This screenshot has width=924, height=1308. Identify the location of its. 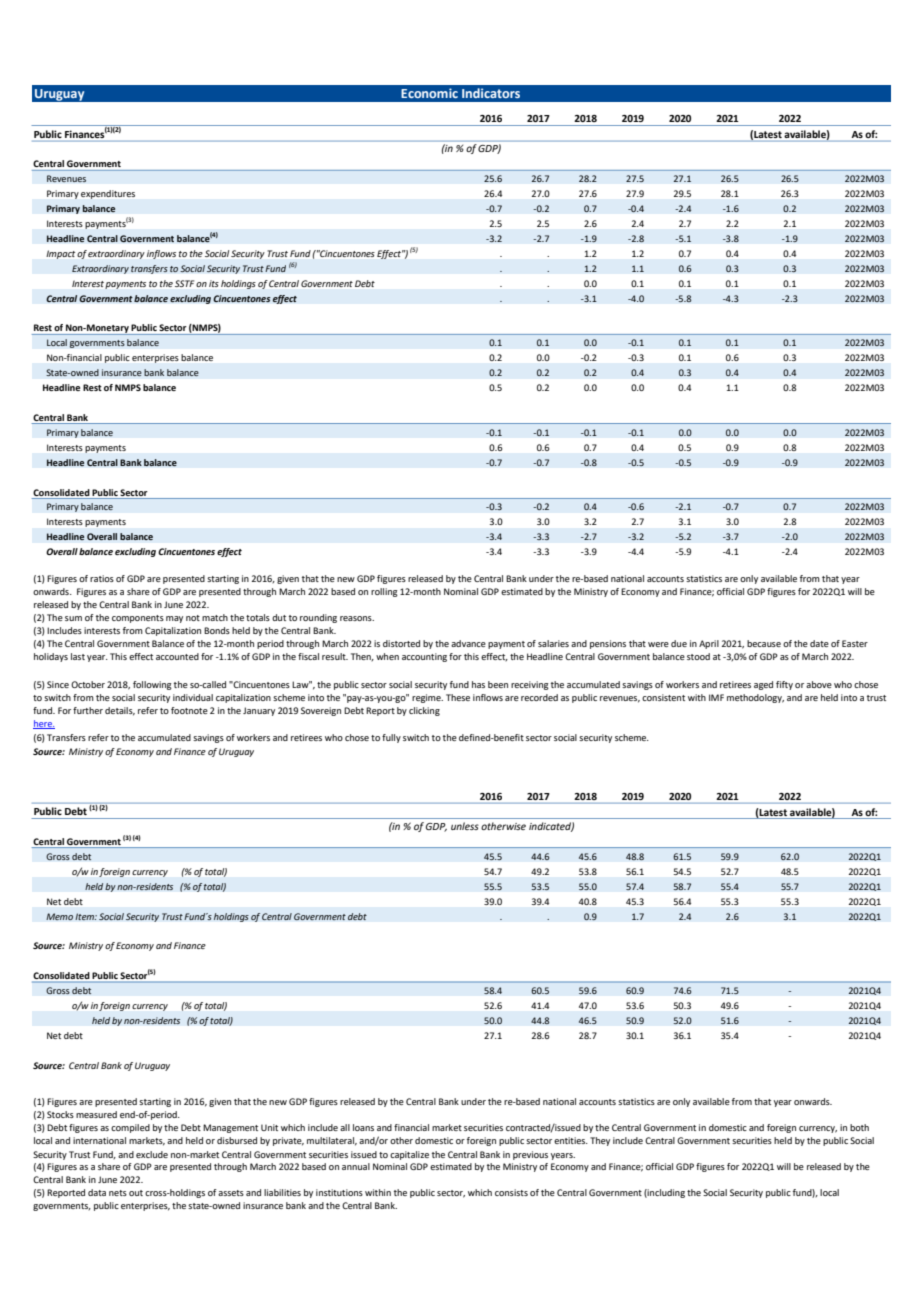
(214, 283).
